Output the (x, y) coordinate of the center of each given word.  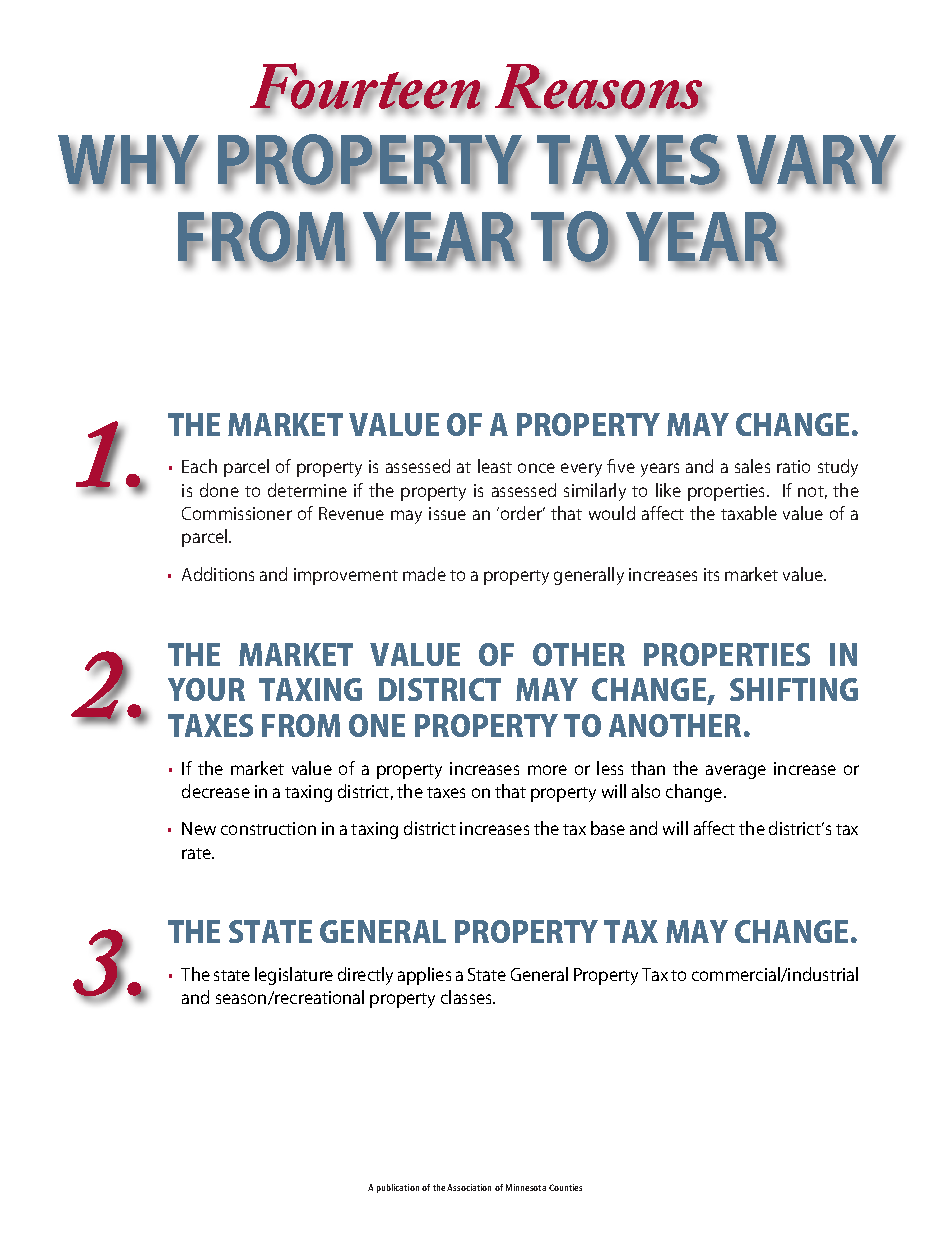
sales (752, 466)
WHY (130, 161)
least (495, 466)
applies (424, 976)
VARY (818, 161)
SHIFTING (794, 689)
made (424, 574)
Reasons (600, 87)
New (199, 828)
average (736, 772)
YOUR (206, 689)
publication (398, 1188)
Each (199, 466)
